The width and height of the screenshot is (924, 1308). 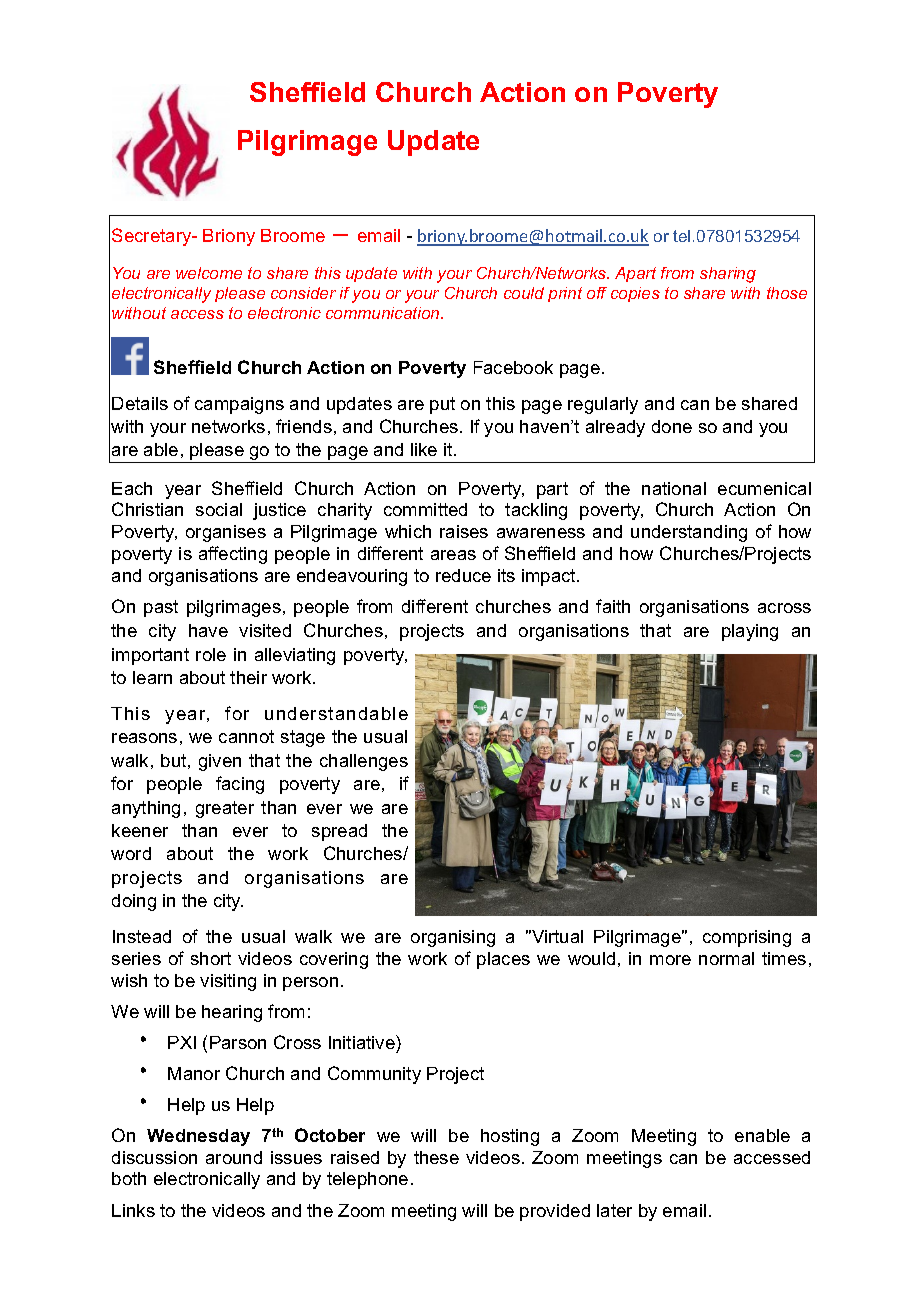 What do you see at coordinates (234, 1157) in the screenshot?
I see `around` at bounding box center [234, 1157].
